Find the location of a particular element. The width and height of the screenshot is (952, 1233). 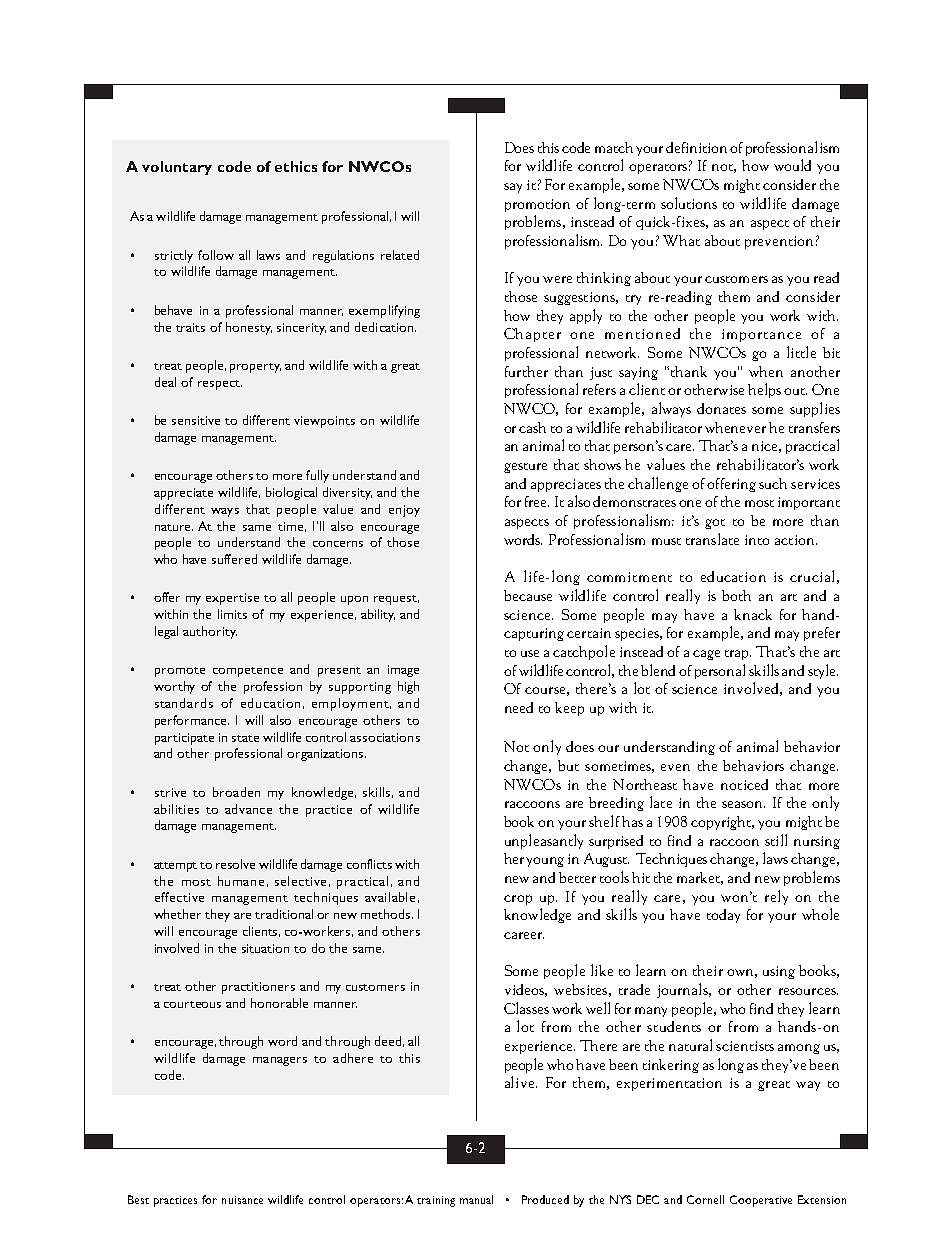

would is located at coordinates (792, 165).
